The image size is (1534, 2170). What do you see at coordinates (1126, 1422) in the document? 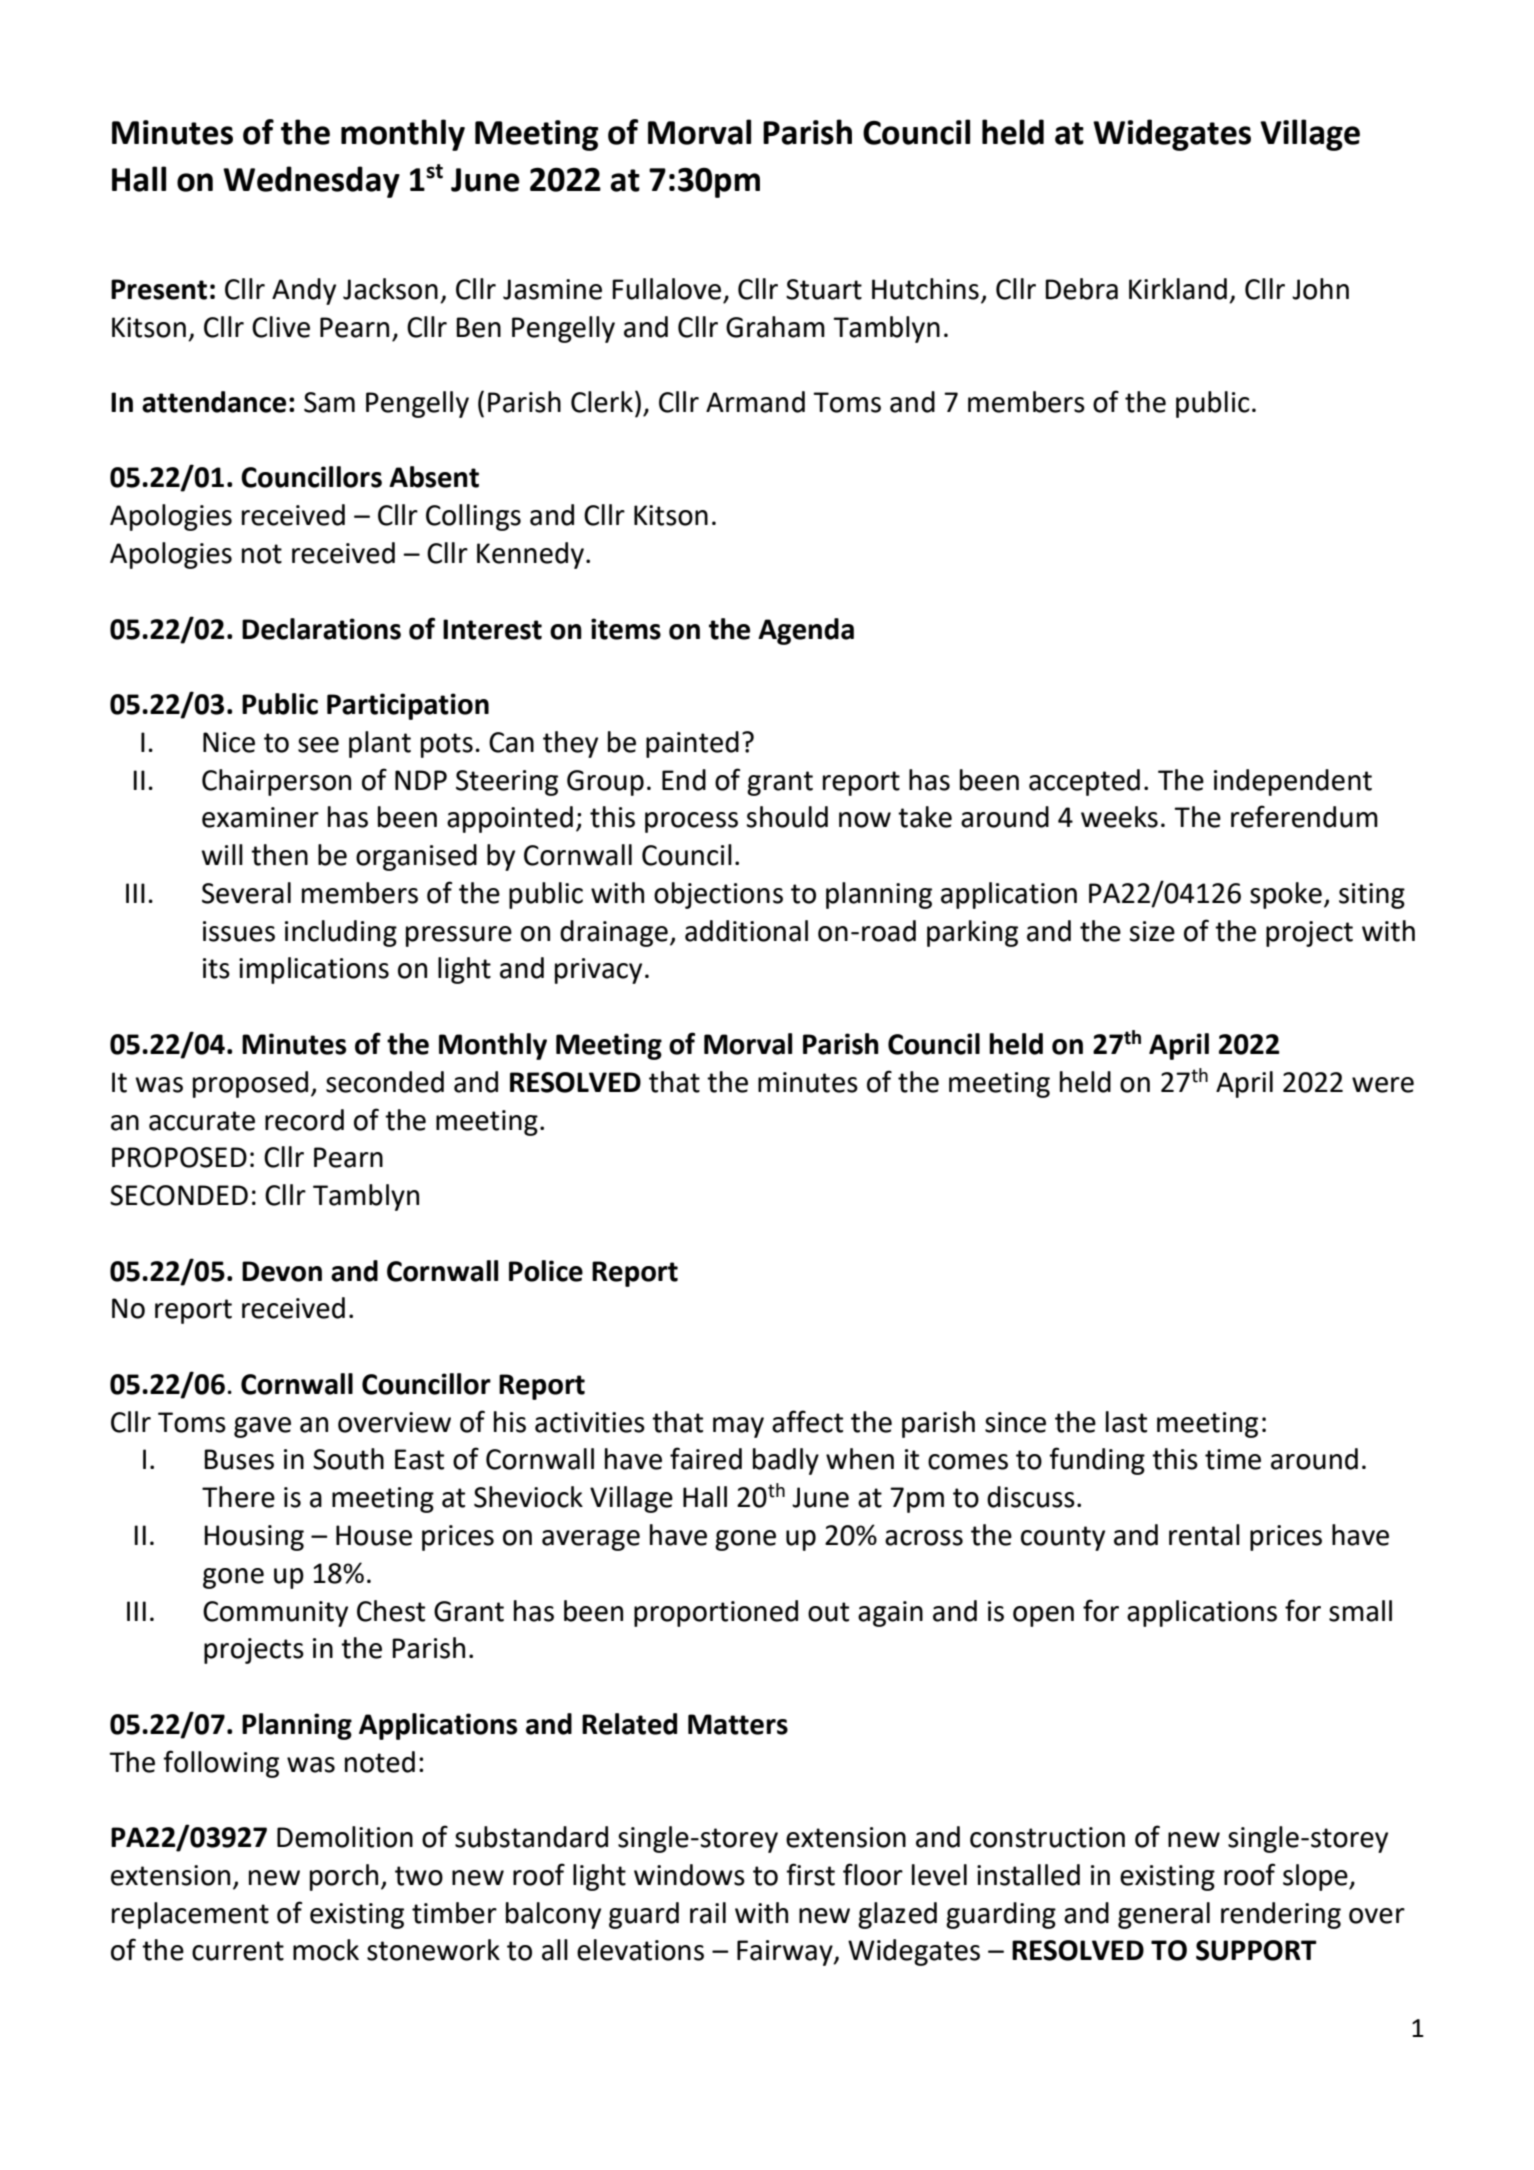
I see `last` at bounding box center [1126, 1422].
